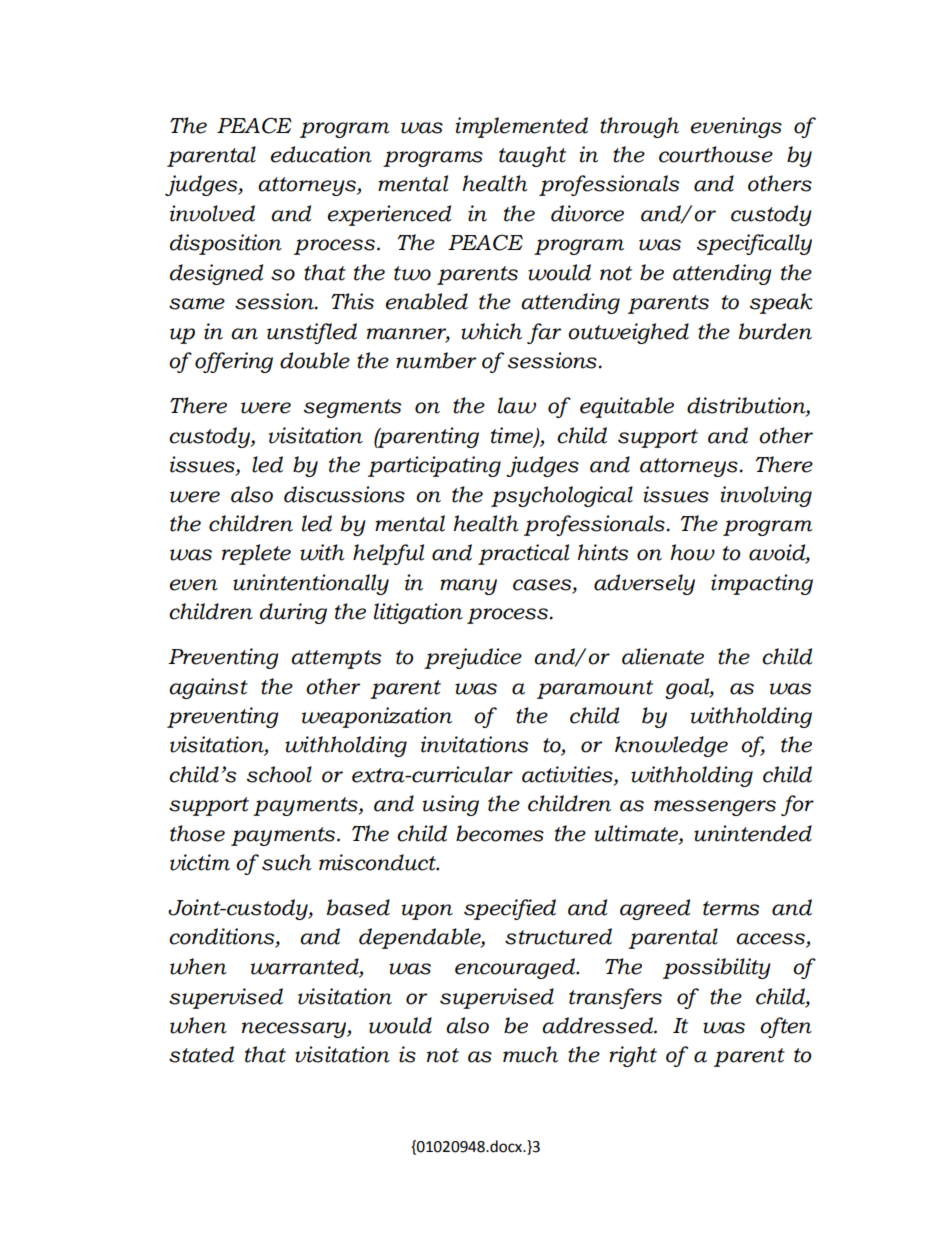 The height and width of the screenshot is (1233, 952). What do you see at coordinates (500, 833) in the screenshot?
I see `becomes` at bounding box center [500, 833].
